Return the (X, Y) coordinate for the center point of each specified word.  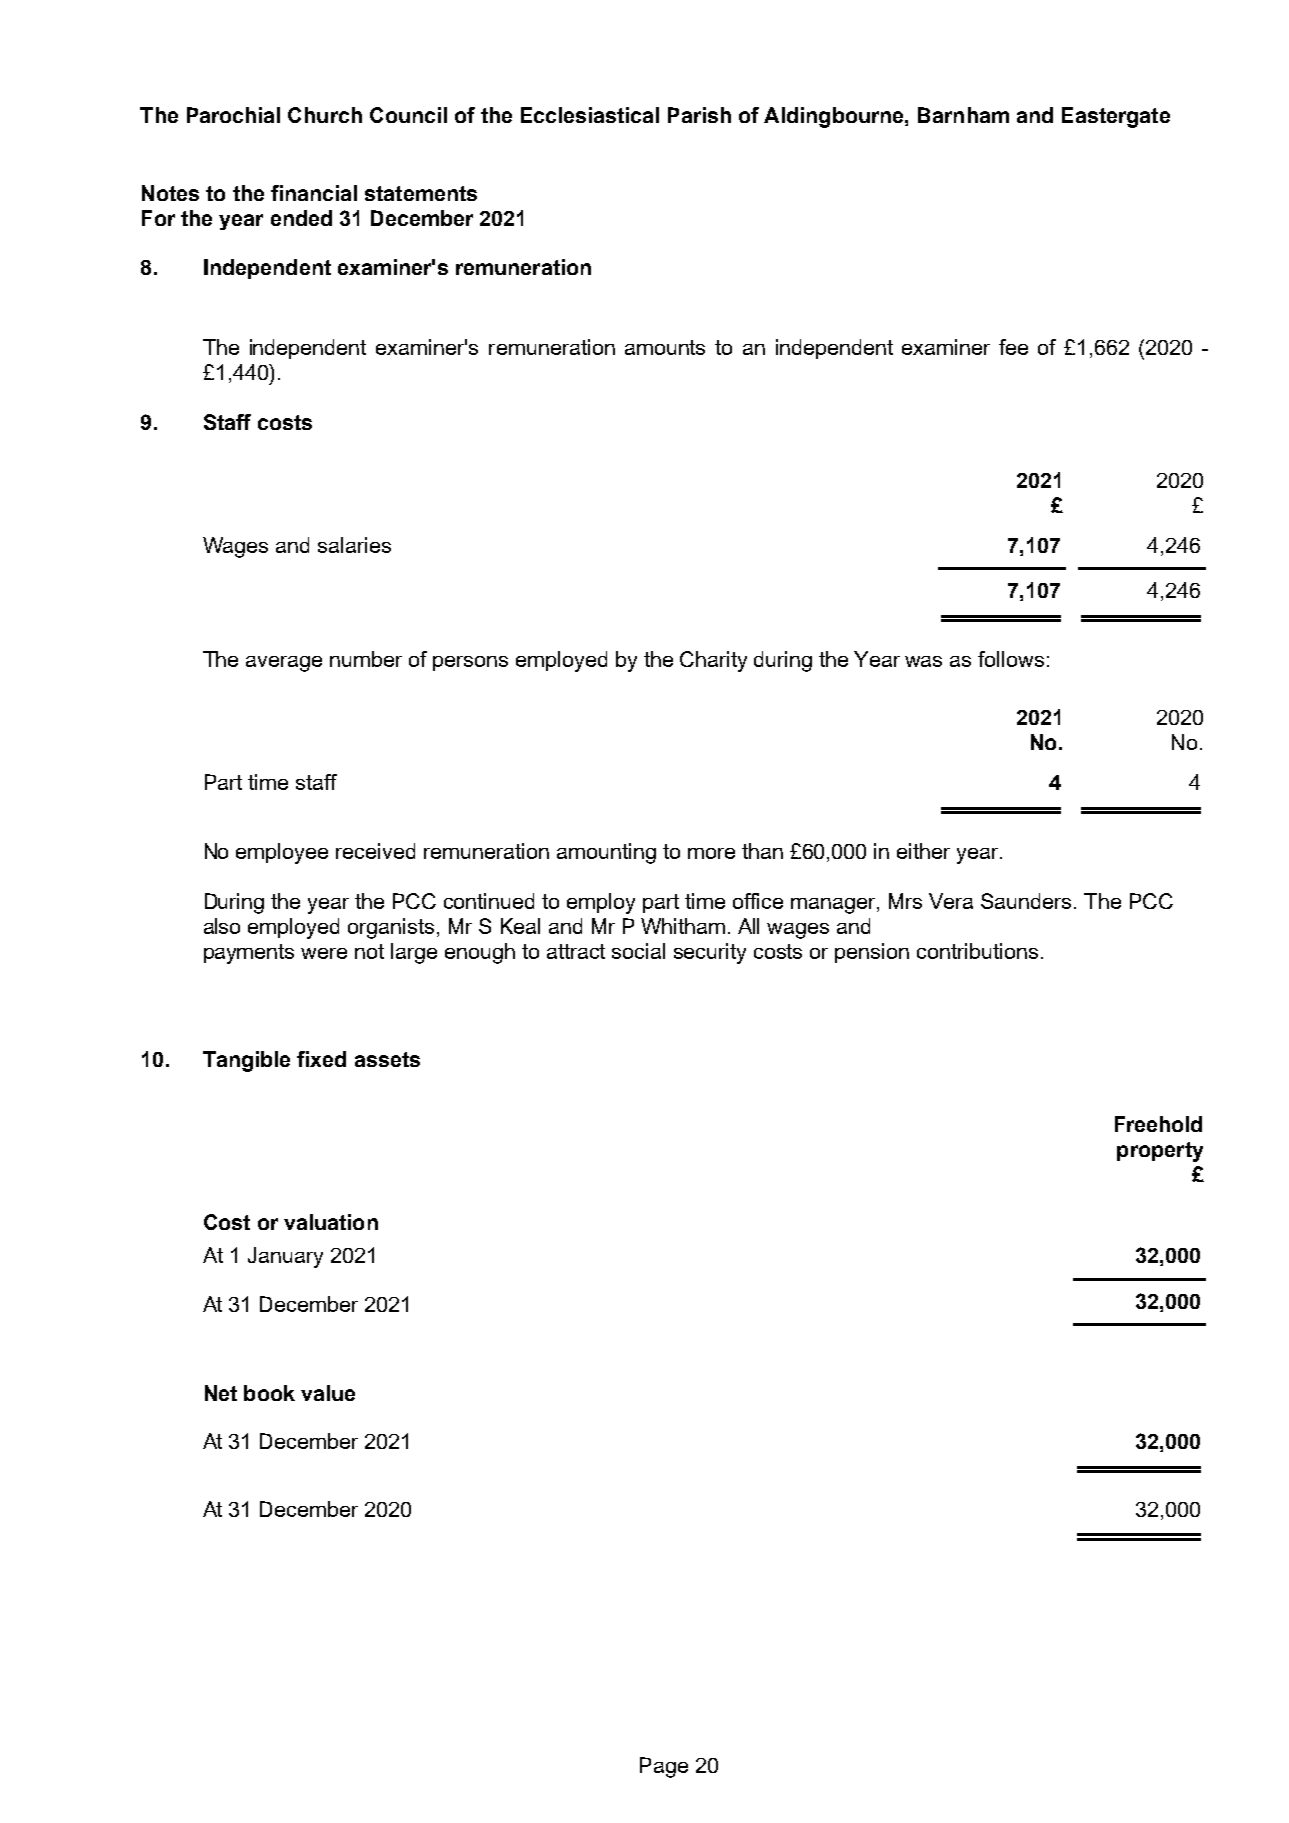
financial (314, 193)
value (328, 1393)
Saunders (1026, 901)
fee (1013, 347)
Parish (699, 115)
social (638, 951)
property (1160, 1152)
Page (664, 1767)
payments (249, 954)
